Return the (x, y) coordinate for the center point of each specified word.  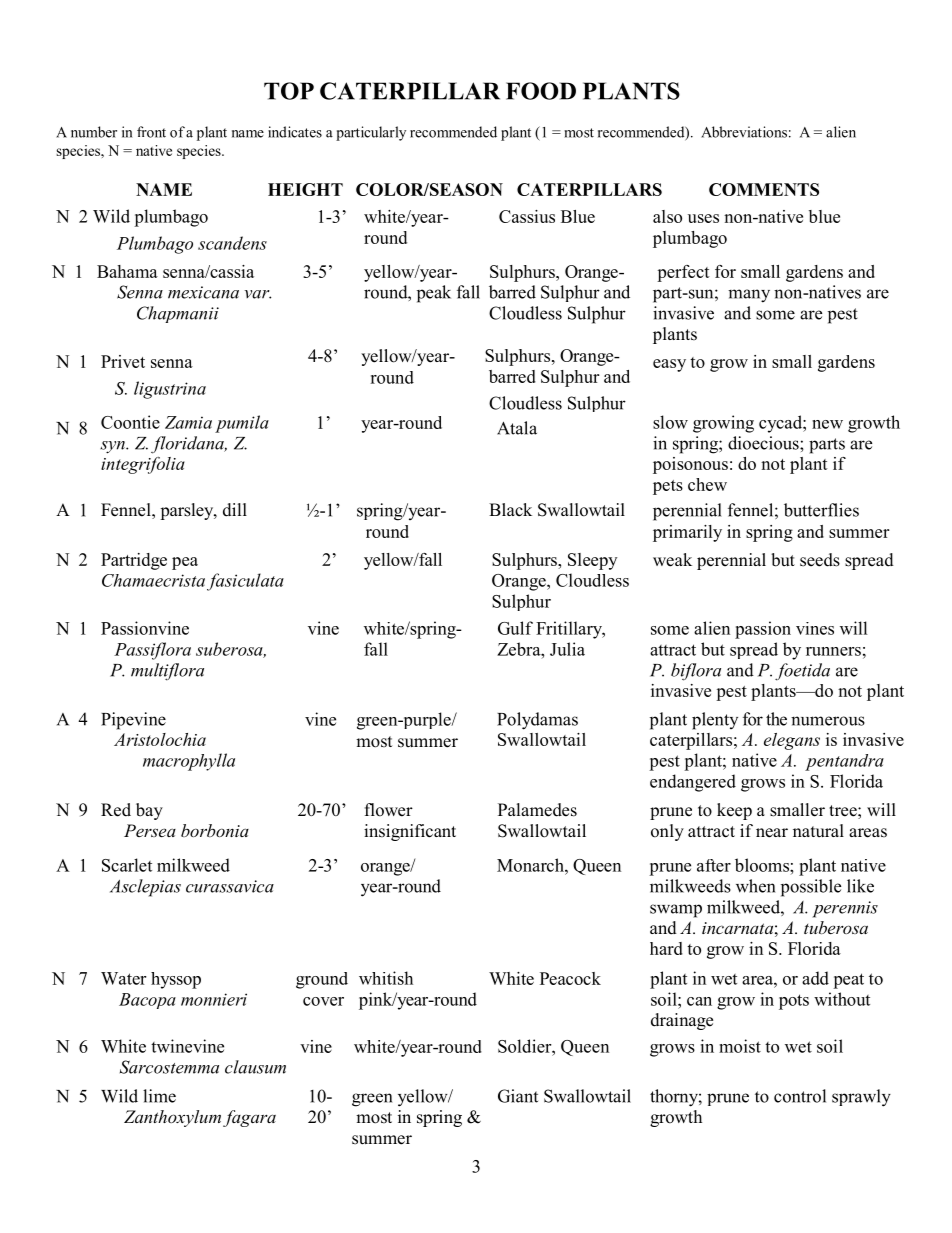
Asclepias (145, 888)
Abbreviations (744, 132)
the (776, 719)
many (749, 296)
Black (510, 509)
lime (159, 1096)
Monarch (531, 865)
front (151, 132)
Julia (567, 649)
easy (669, 365)
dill (235, 510)
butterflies (821, 510)
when (755, 886)
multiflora (167, 672)
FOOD (541, 91)
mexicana (203, 292)
